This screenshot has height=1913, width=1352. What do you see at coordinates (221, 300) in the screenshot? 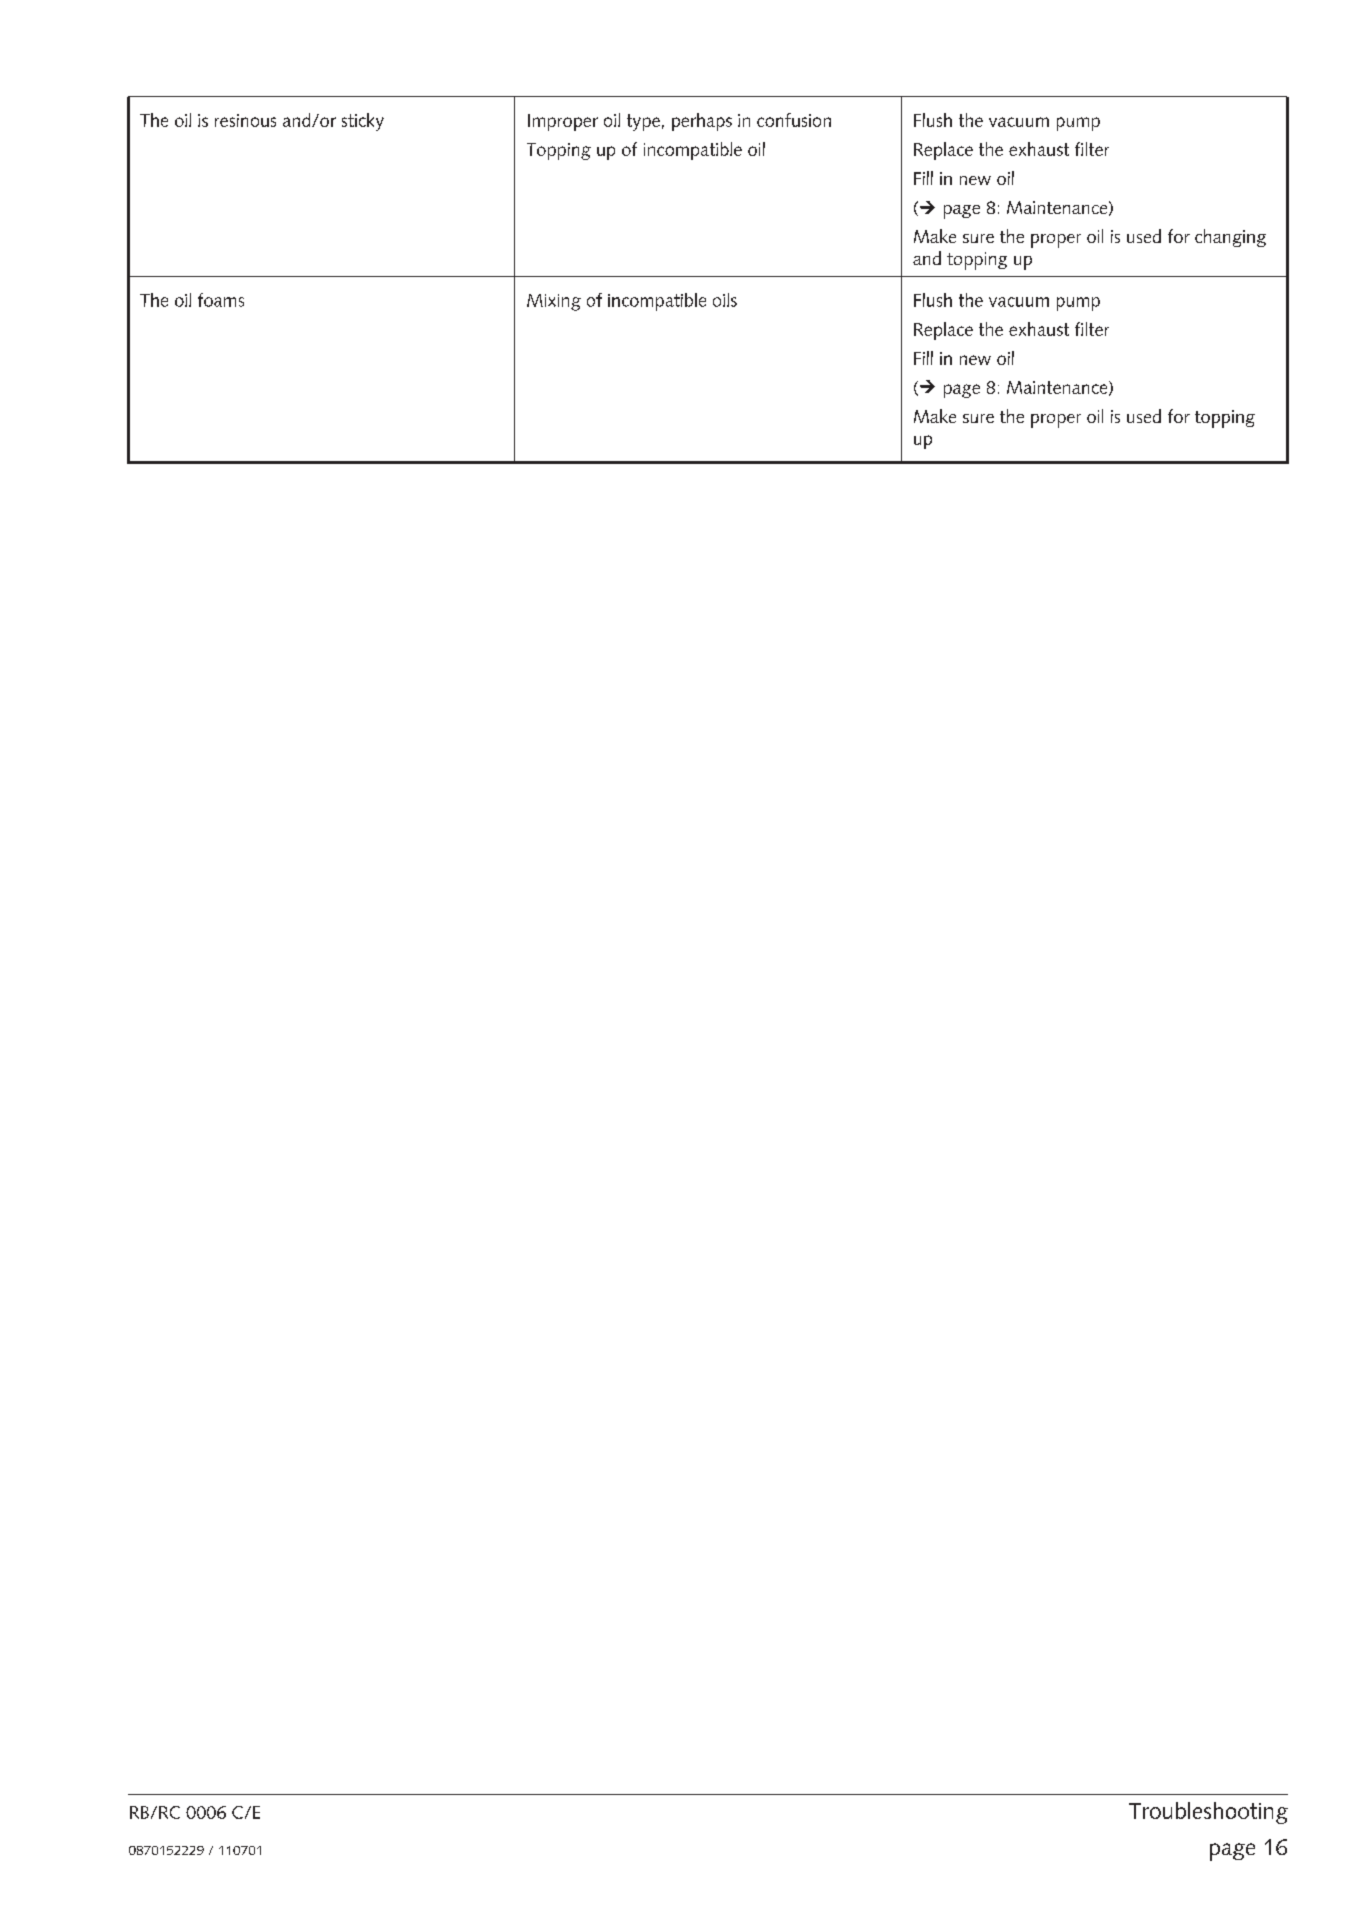
I see `foams` at bounding box center [221, 300].
